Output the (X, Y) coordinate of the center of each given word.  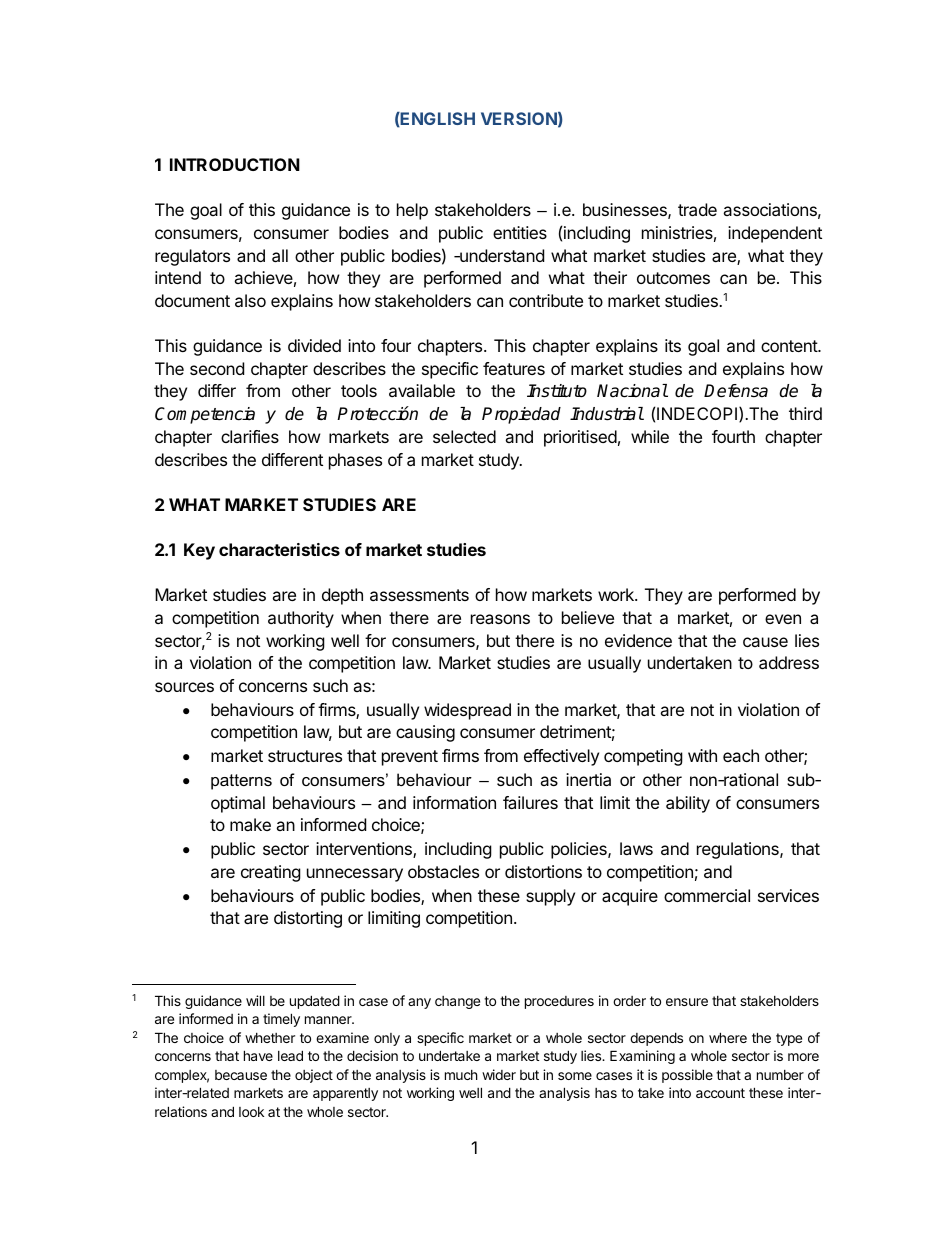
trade (697, 209)
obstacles (443, 871)
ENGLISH (437, 119)
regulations (739, 850)
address (789, 662)
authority (301, 619)
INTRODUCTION (235, 164)
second (217, 368)
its (673, 345)
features (514, 368)
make (250, 824)
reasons (500, 619)
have (258, 1055)
